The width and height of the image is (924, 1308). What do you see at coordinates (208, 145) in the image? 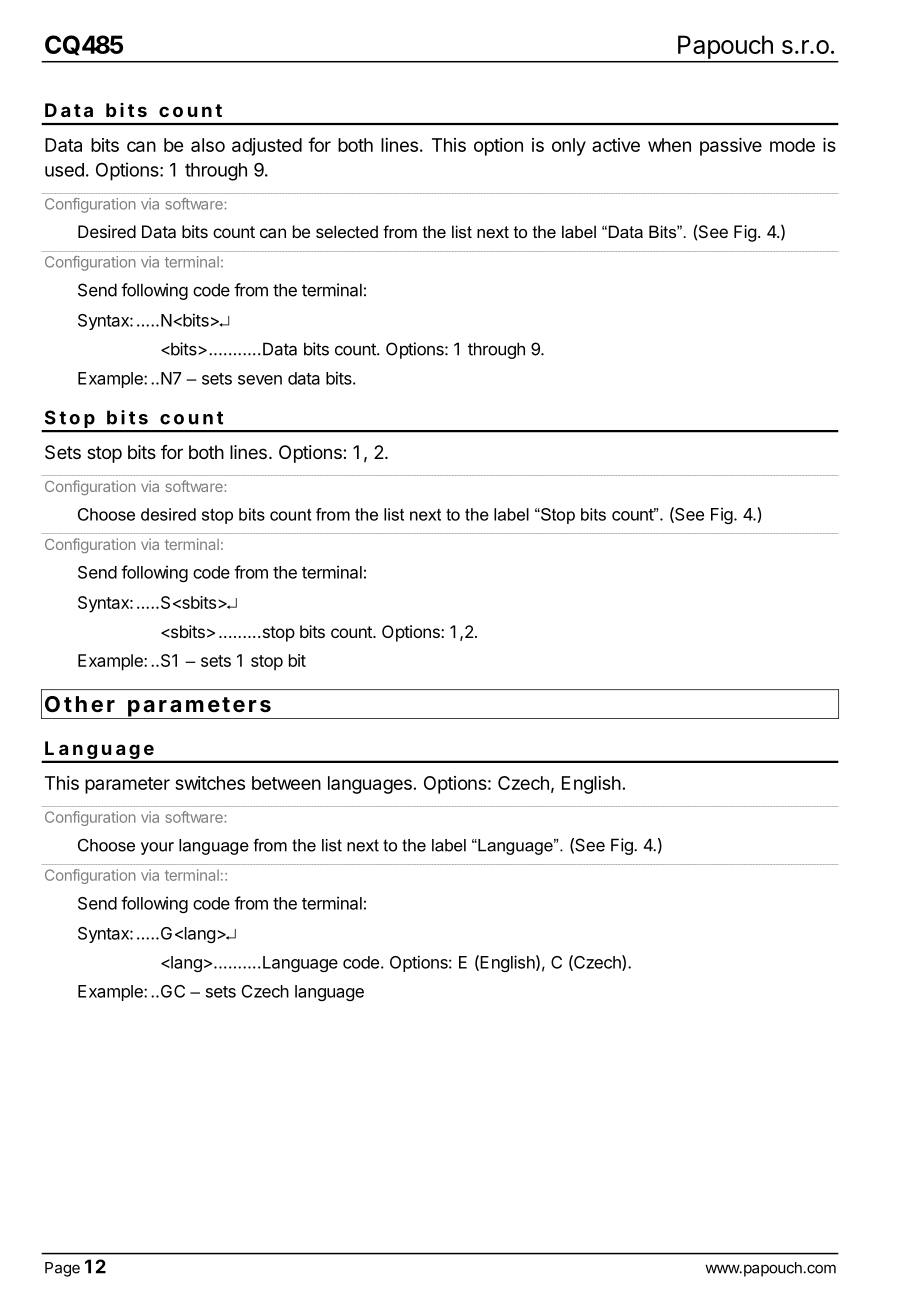
I see `also` at bounding box center [208, 145].
